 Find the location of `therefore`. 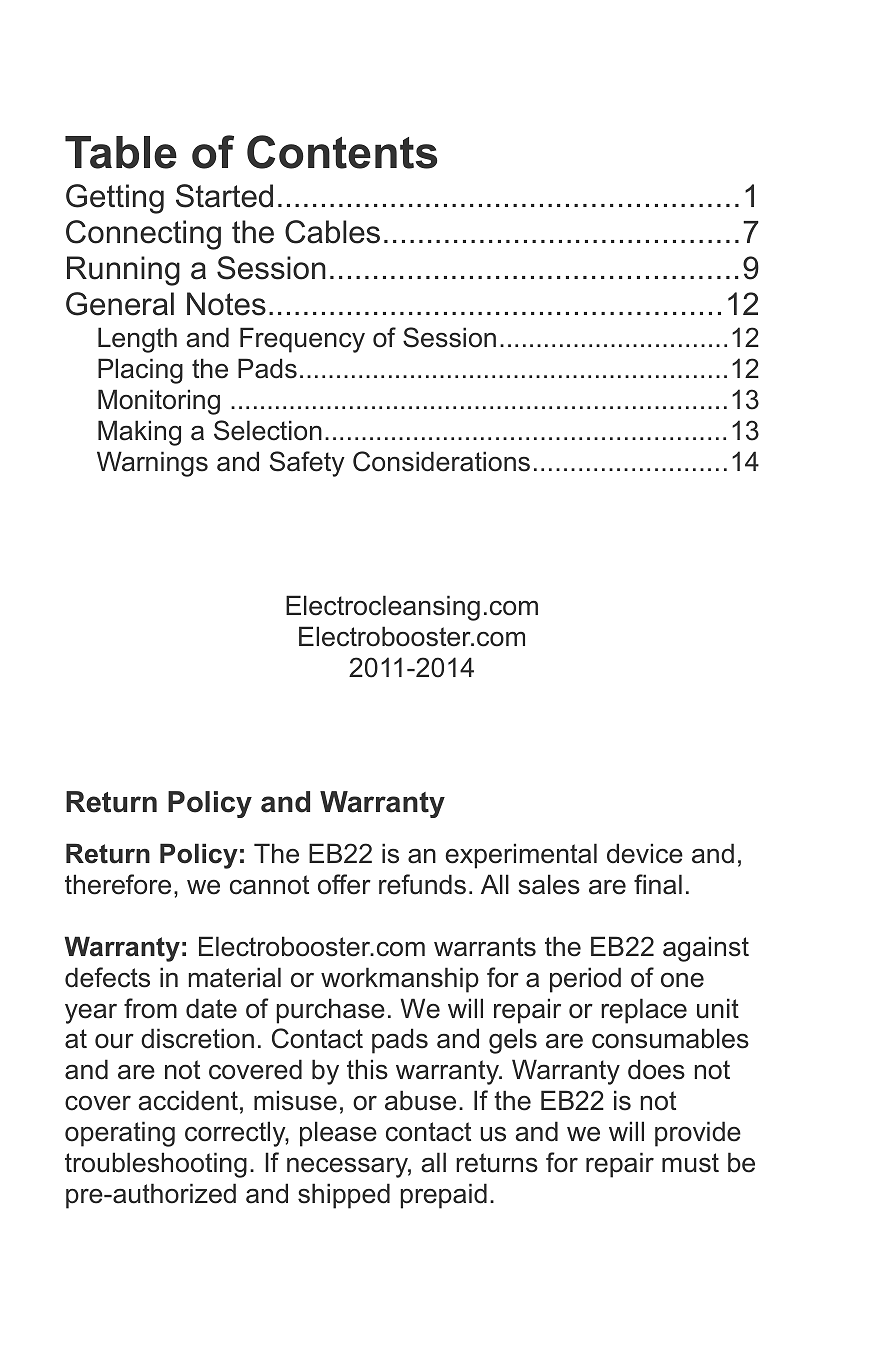

therefore is located at coordinates (118, 884).
